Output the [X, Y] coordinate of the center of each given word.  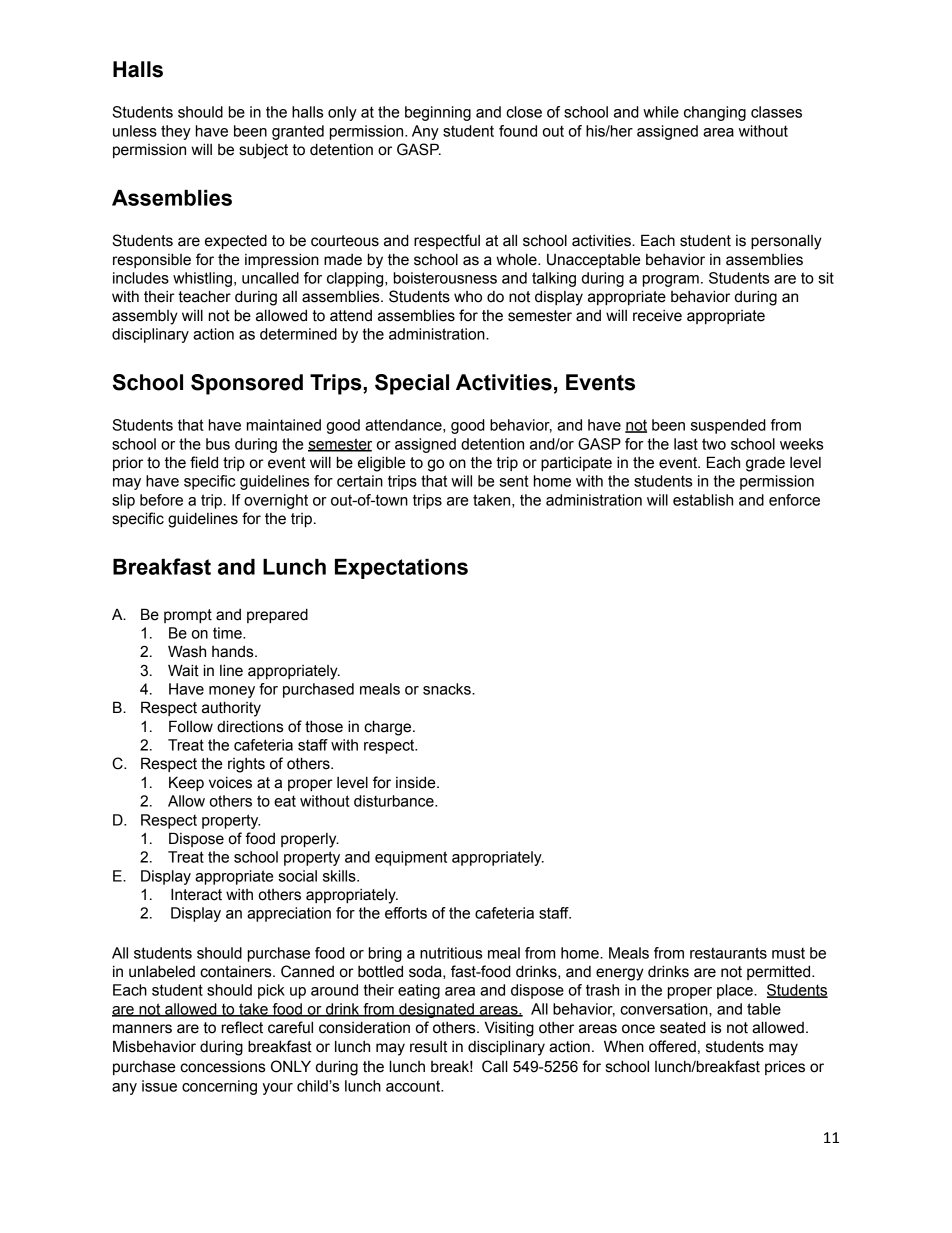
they [176, 132]
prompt [188, 616]
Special [412, 384]
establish [703, 500]
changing [715, 113]
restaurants [728, 953]
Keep [186, 783]
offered [672, 1046]
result [428, 1047]
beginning [438, 113]
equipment [411, 858]
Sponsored [247, 384]
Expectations [401, 569]
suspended [728, 426]
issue [159, 1086]
